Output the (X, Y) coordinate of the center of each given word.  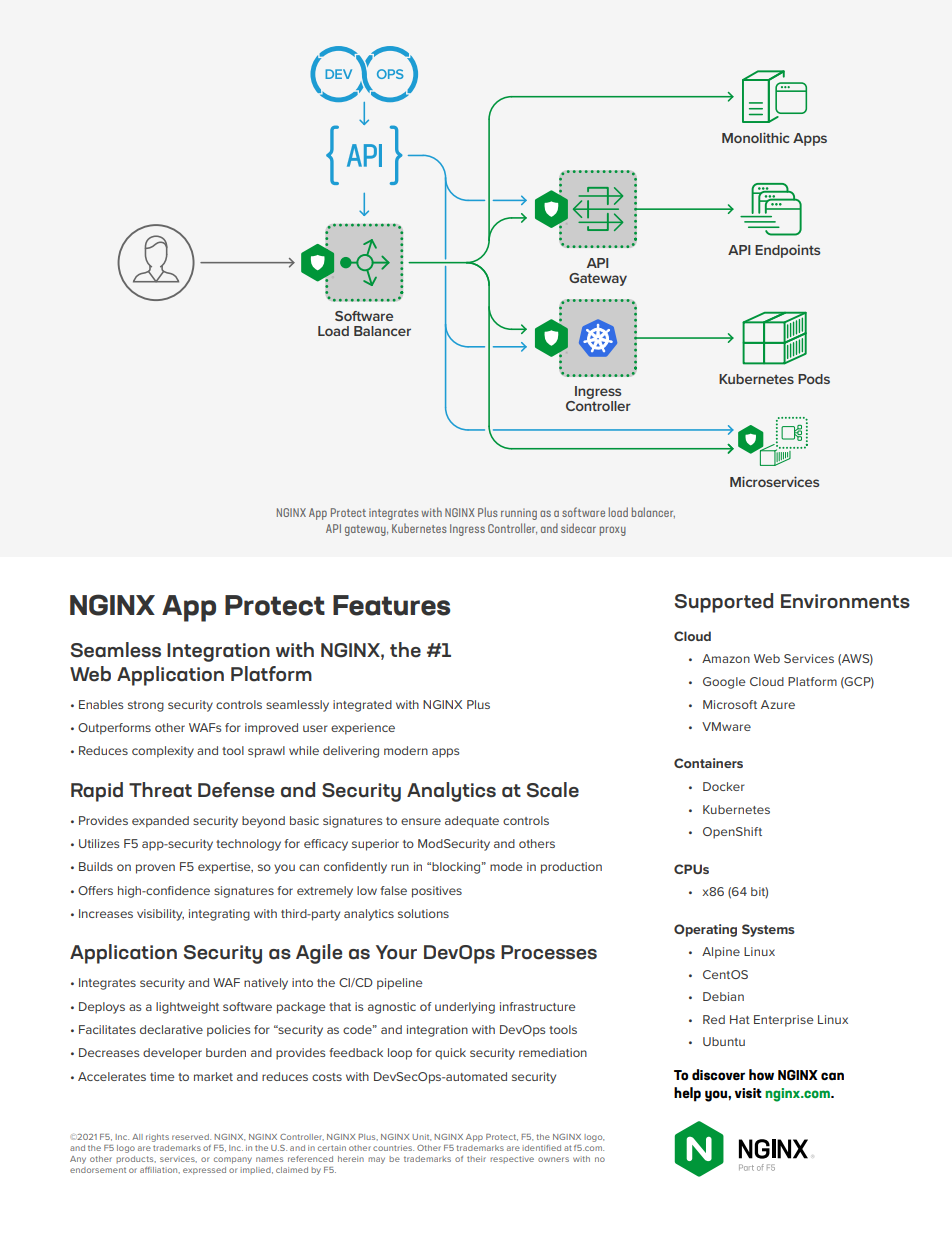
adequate (472, 822)
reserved (191, 1137)
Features (391, 605)
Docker (724, 786)
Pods (814, 379)
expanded (160, 822)
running (519, 514)
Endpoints (787, 251)
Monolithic (755, 137)
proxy (613, 531)
